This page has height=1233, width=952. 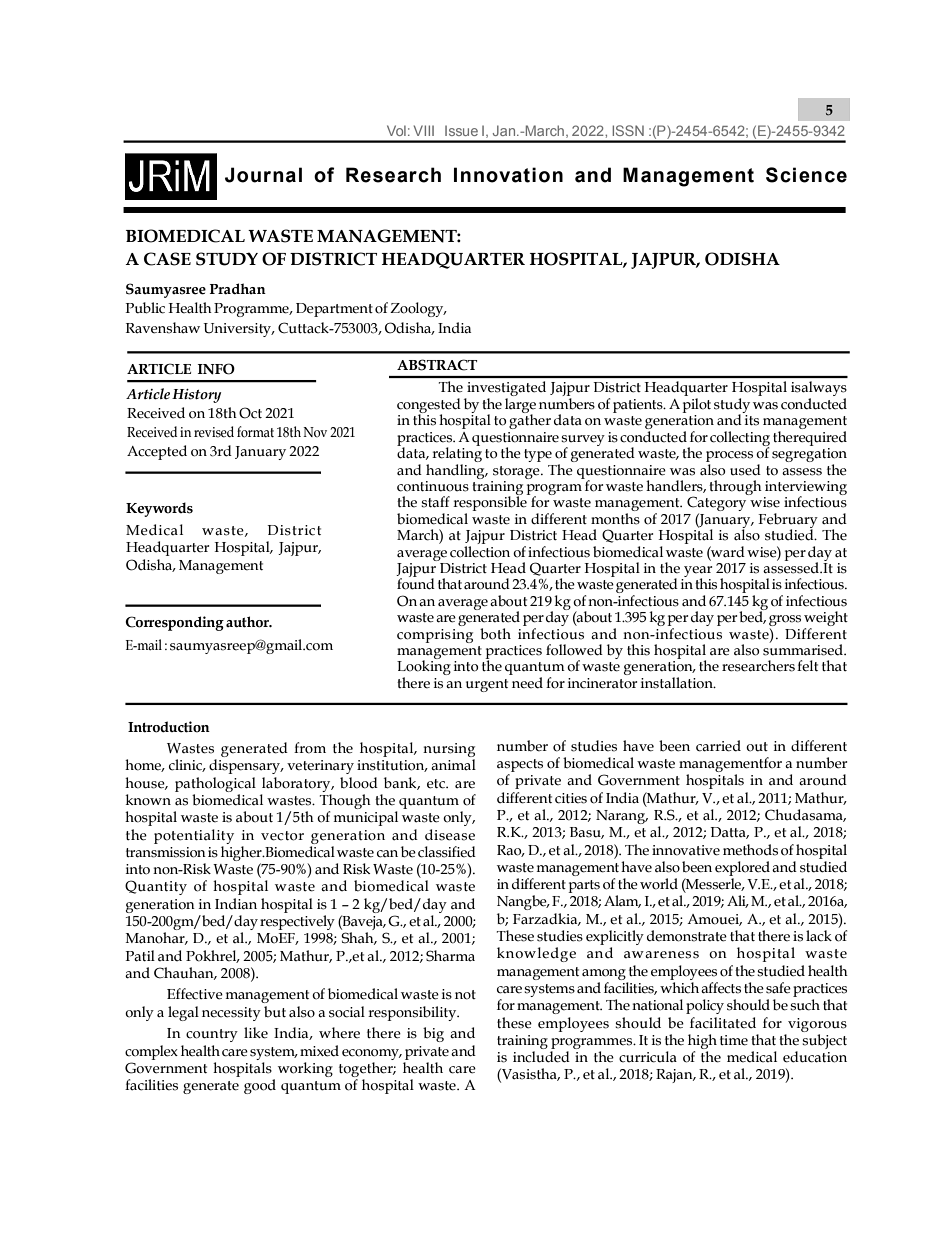 I want to click on country, so click(x=212, y=1035).
